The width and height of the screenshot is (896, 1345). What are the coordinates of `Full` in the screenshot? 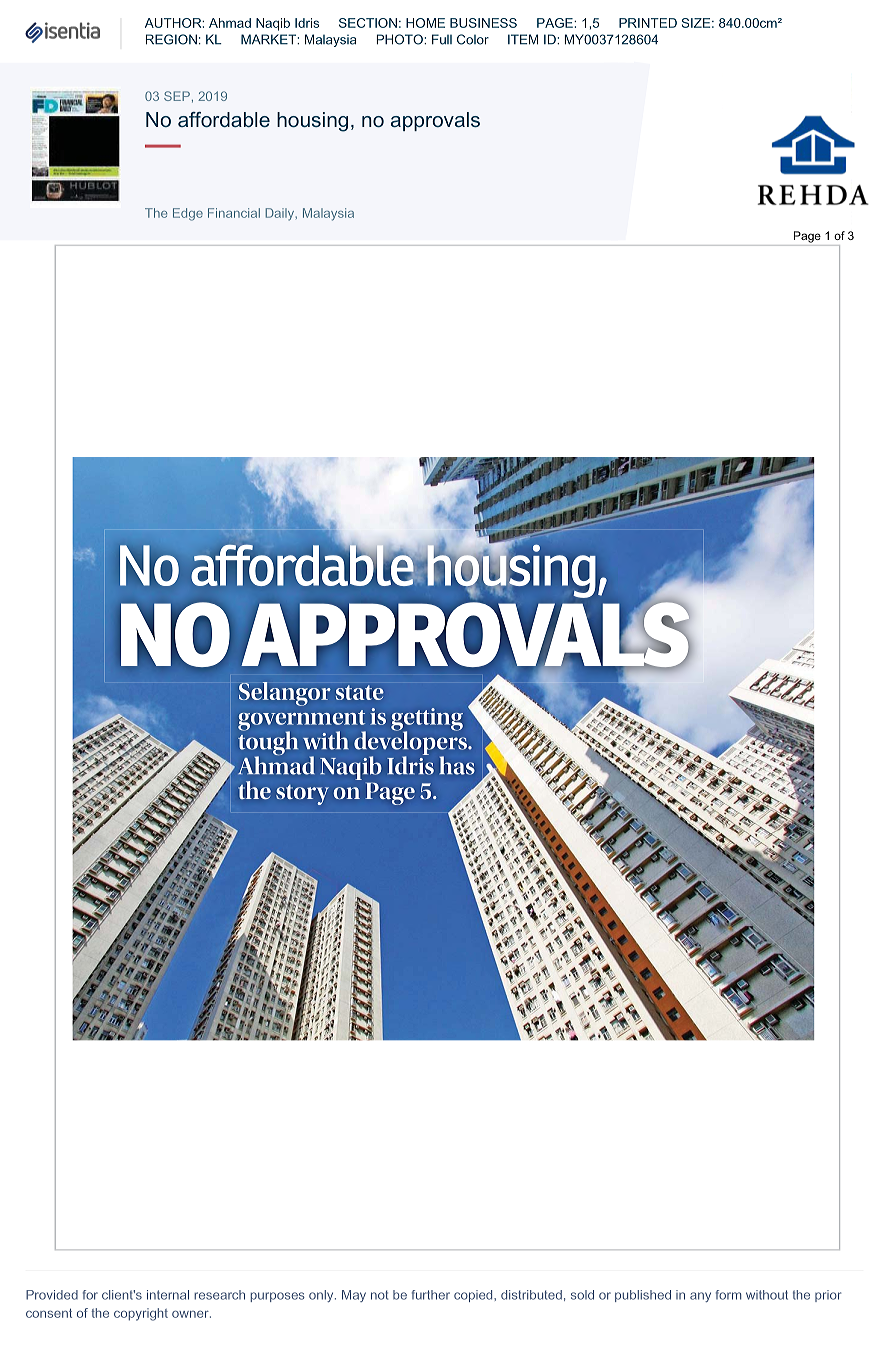 It's located at (442, 39).
